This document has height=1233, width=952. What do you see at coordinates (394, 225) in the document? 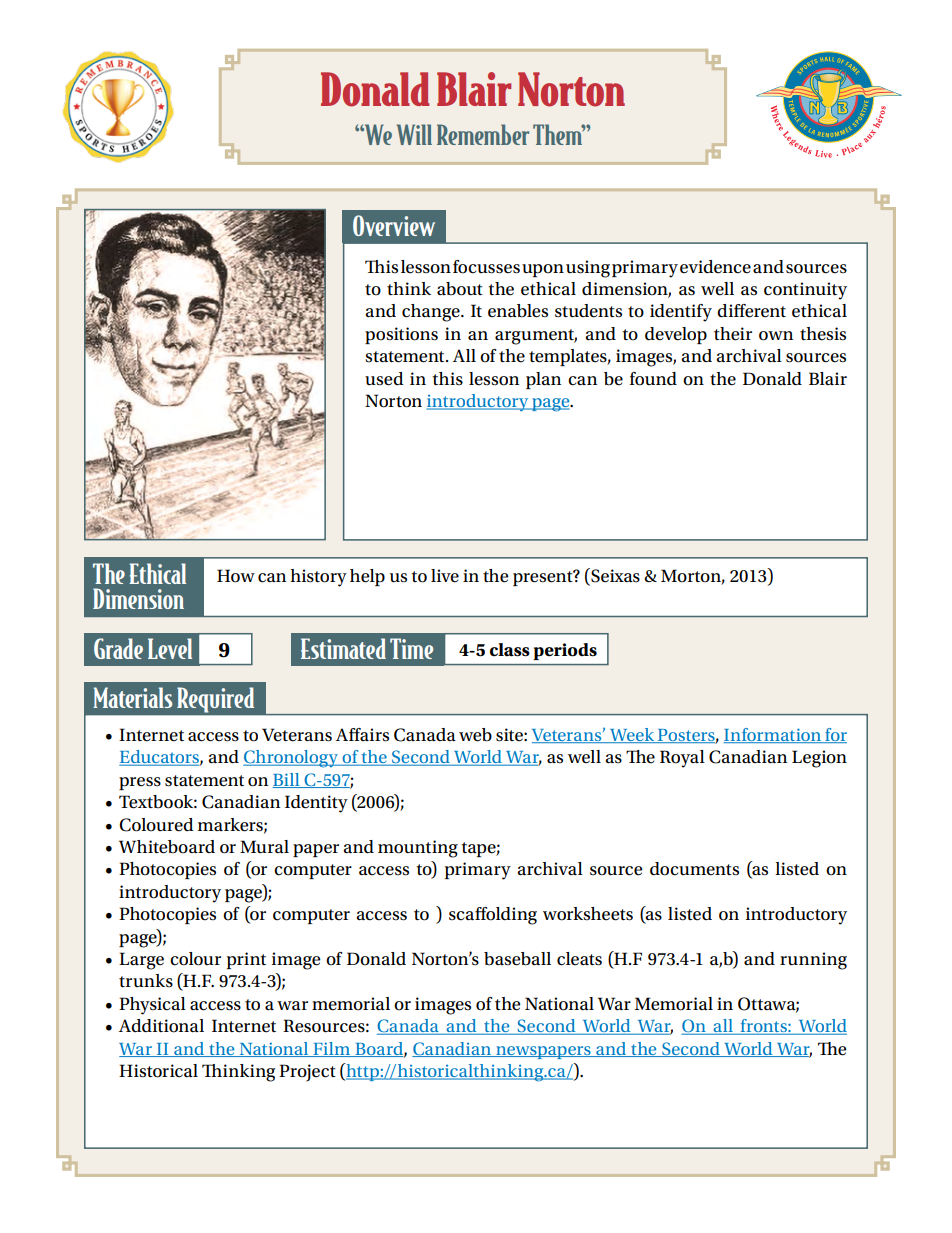
I see `Overview` at bounding box center [394, 225].
